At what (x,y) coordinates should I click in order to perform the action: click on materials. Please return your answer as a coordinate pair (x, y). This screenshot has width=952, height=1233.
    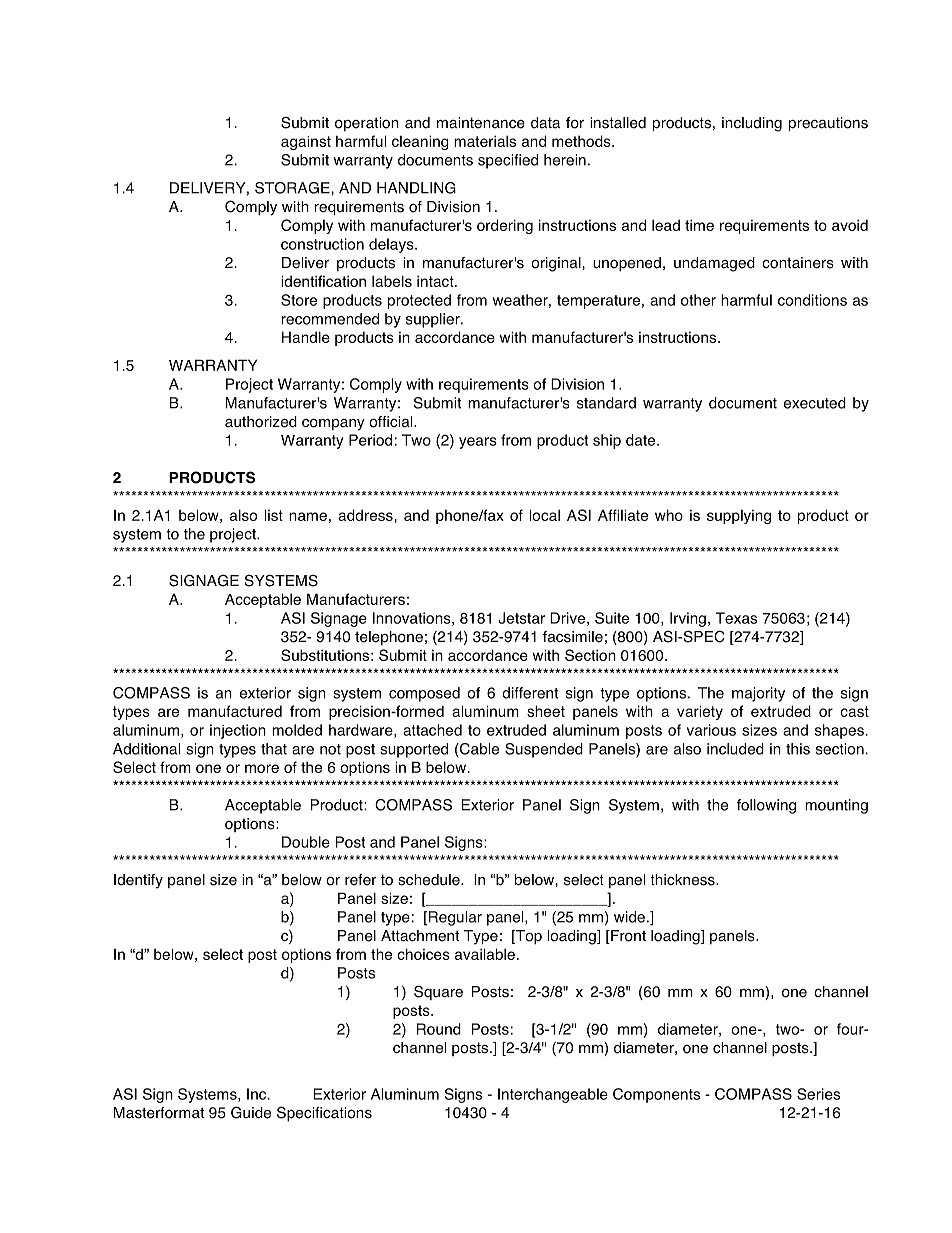
    Looking at the image, I should click on (485, 141).
